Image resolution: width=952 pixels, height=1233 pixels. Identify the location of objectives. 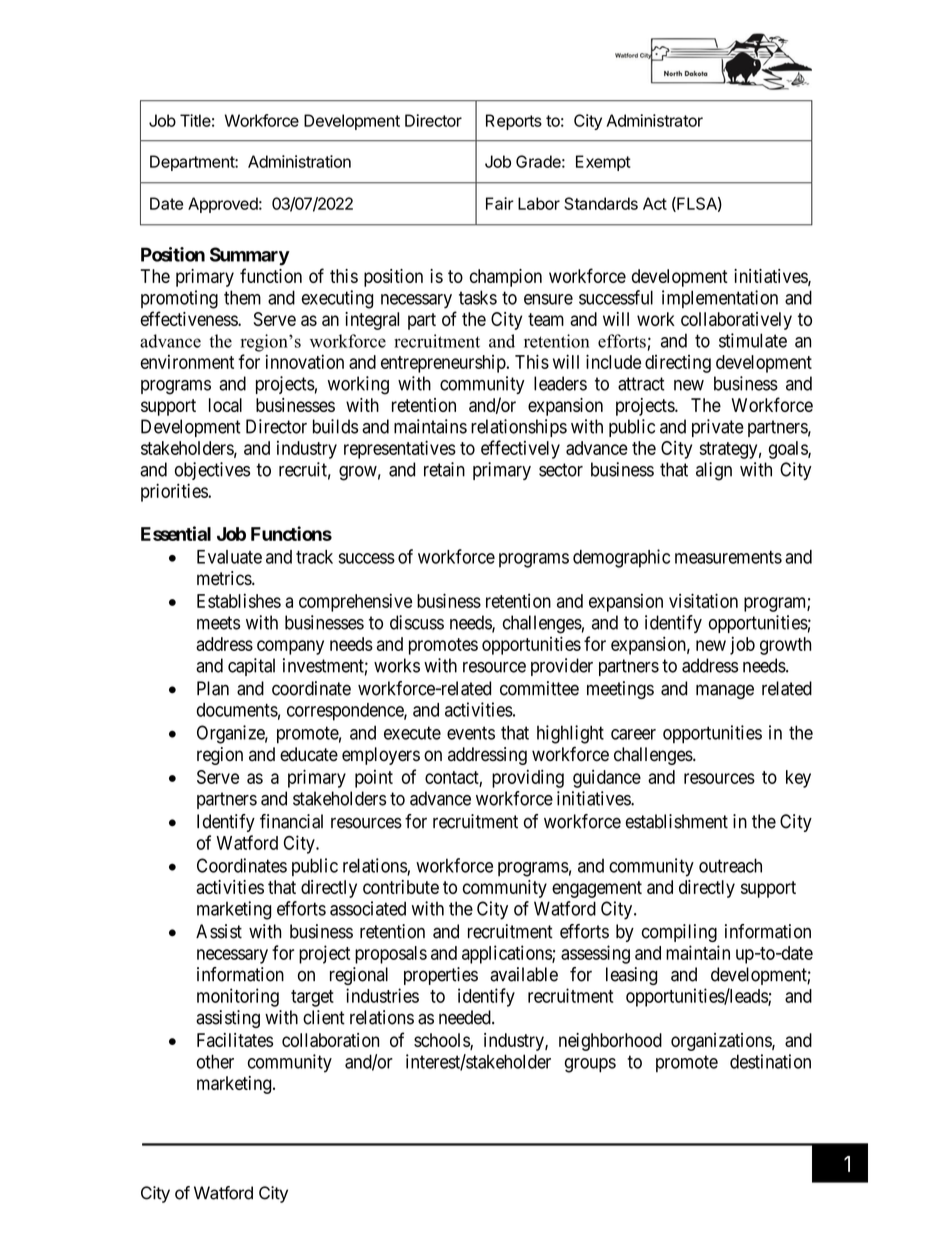
(212, 471).
